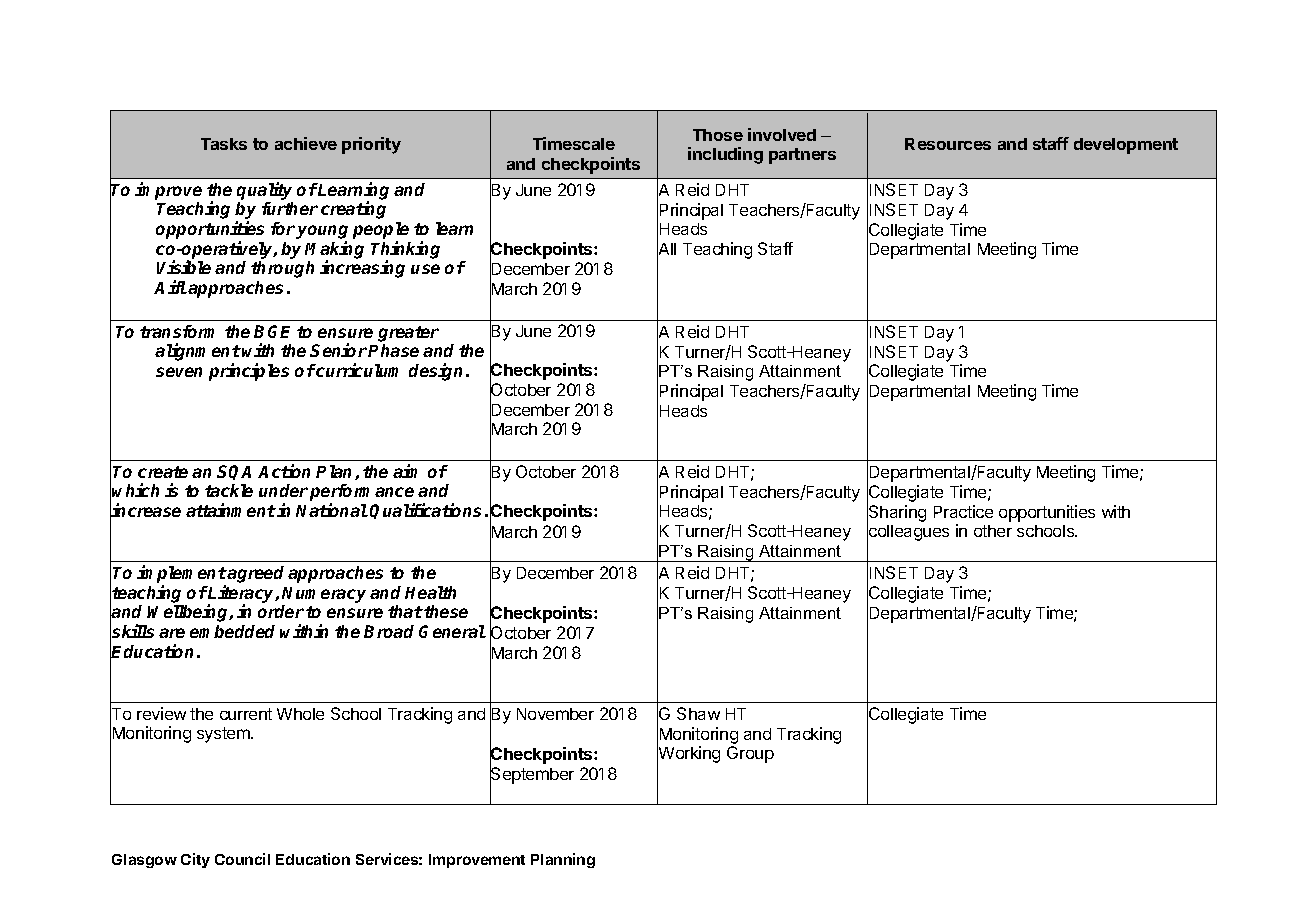 The width and height of the screenshot is (1308, 924). Describe the element at coordinates (242, 859) in the screenshot. I see `Council` at that location.
